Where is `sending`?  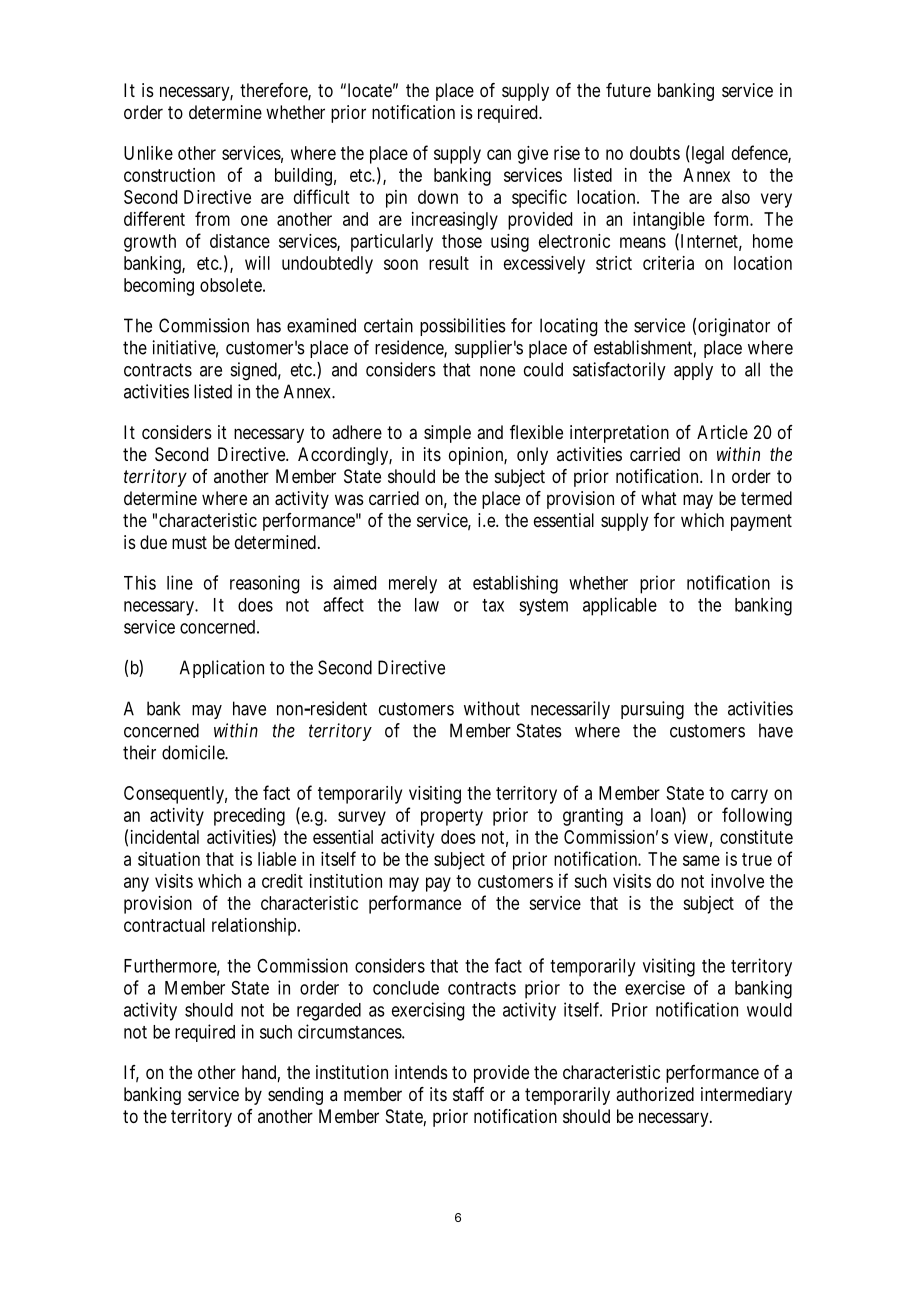 sending is located at coordinates (295, 1096).
